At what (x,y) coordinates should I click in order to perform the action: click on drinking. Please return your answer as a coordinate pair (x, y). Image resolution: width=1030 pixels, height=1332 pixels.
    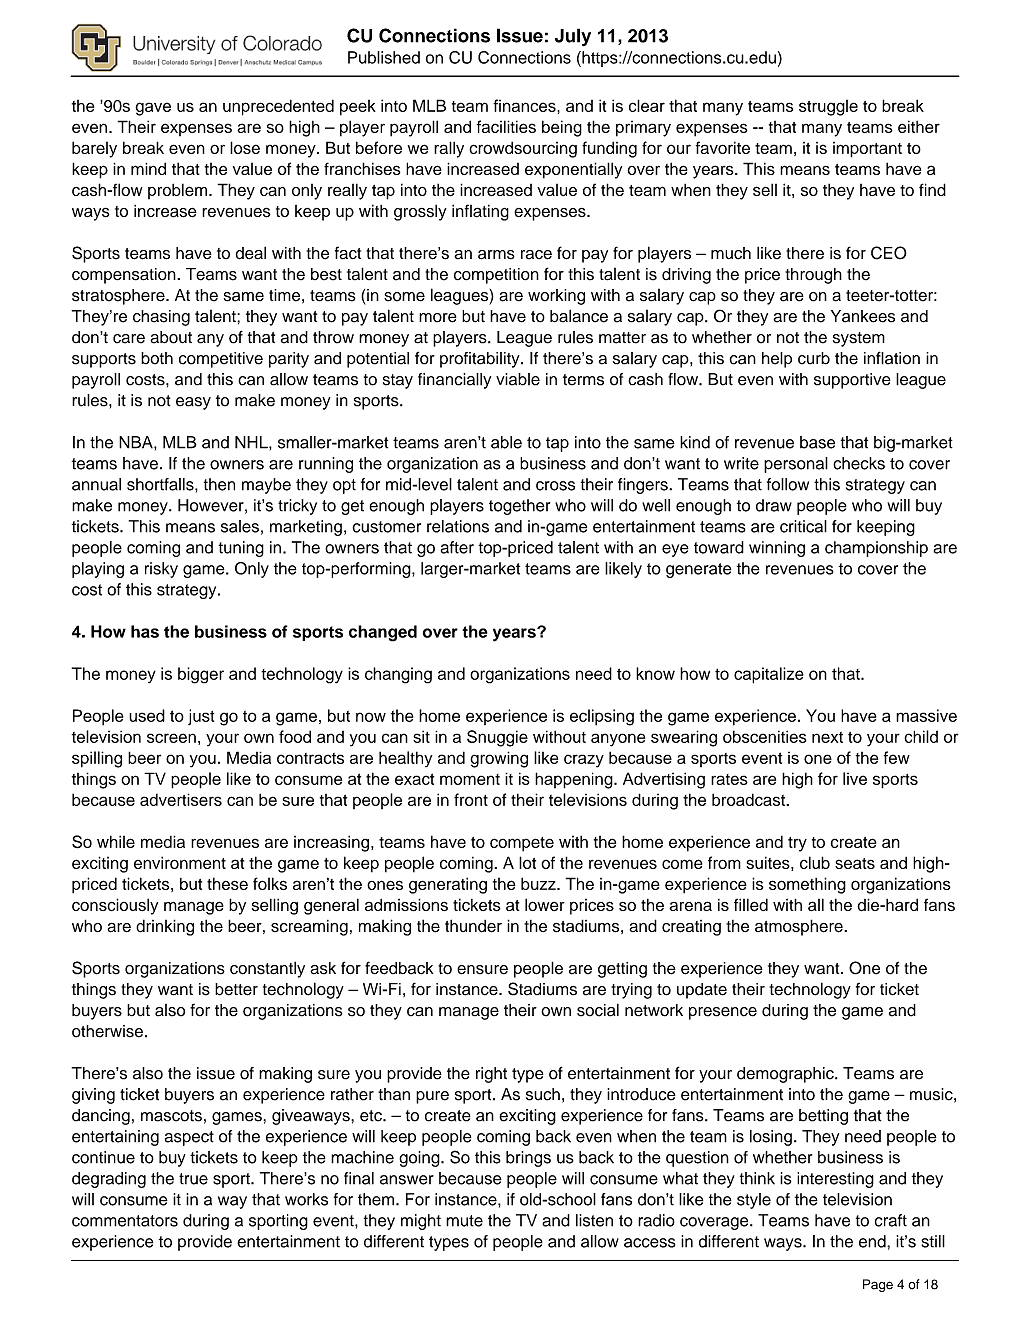
    Looking at the image, I should click on (165, 927).
